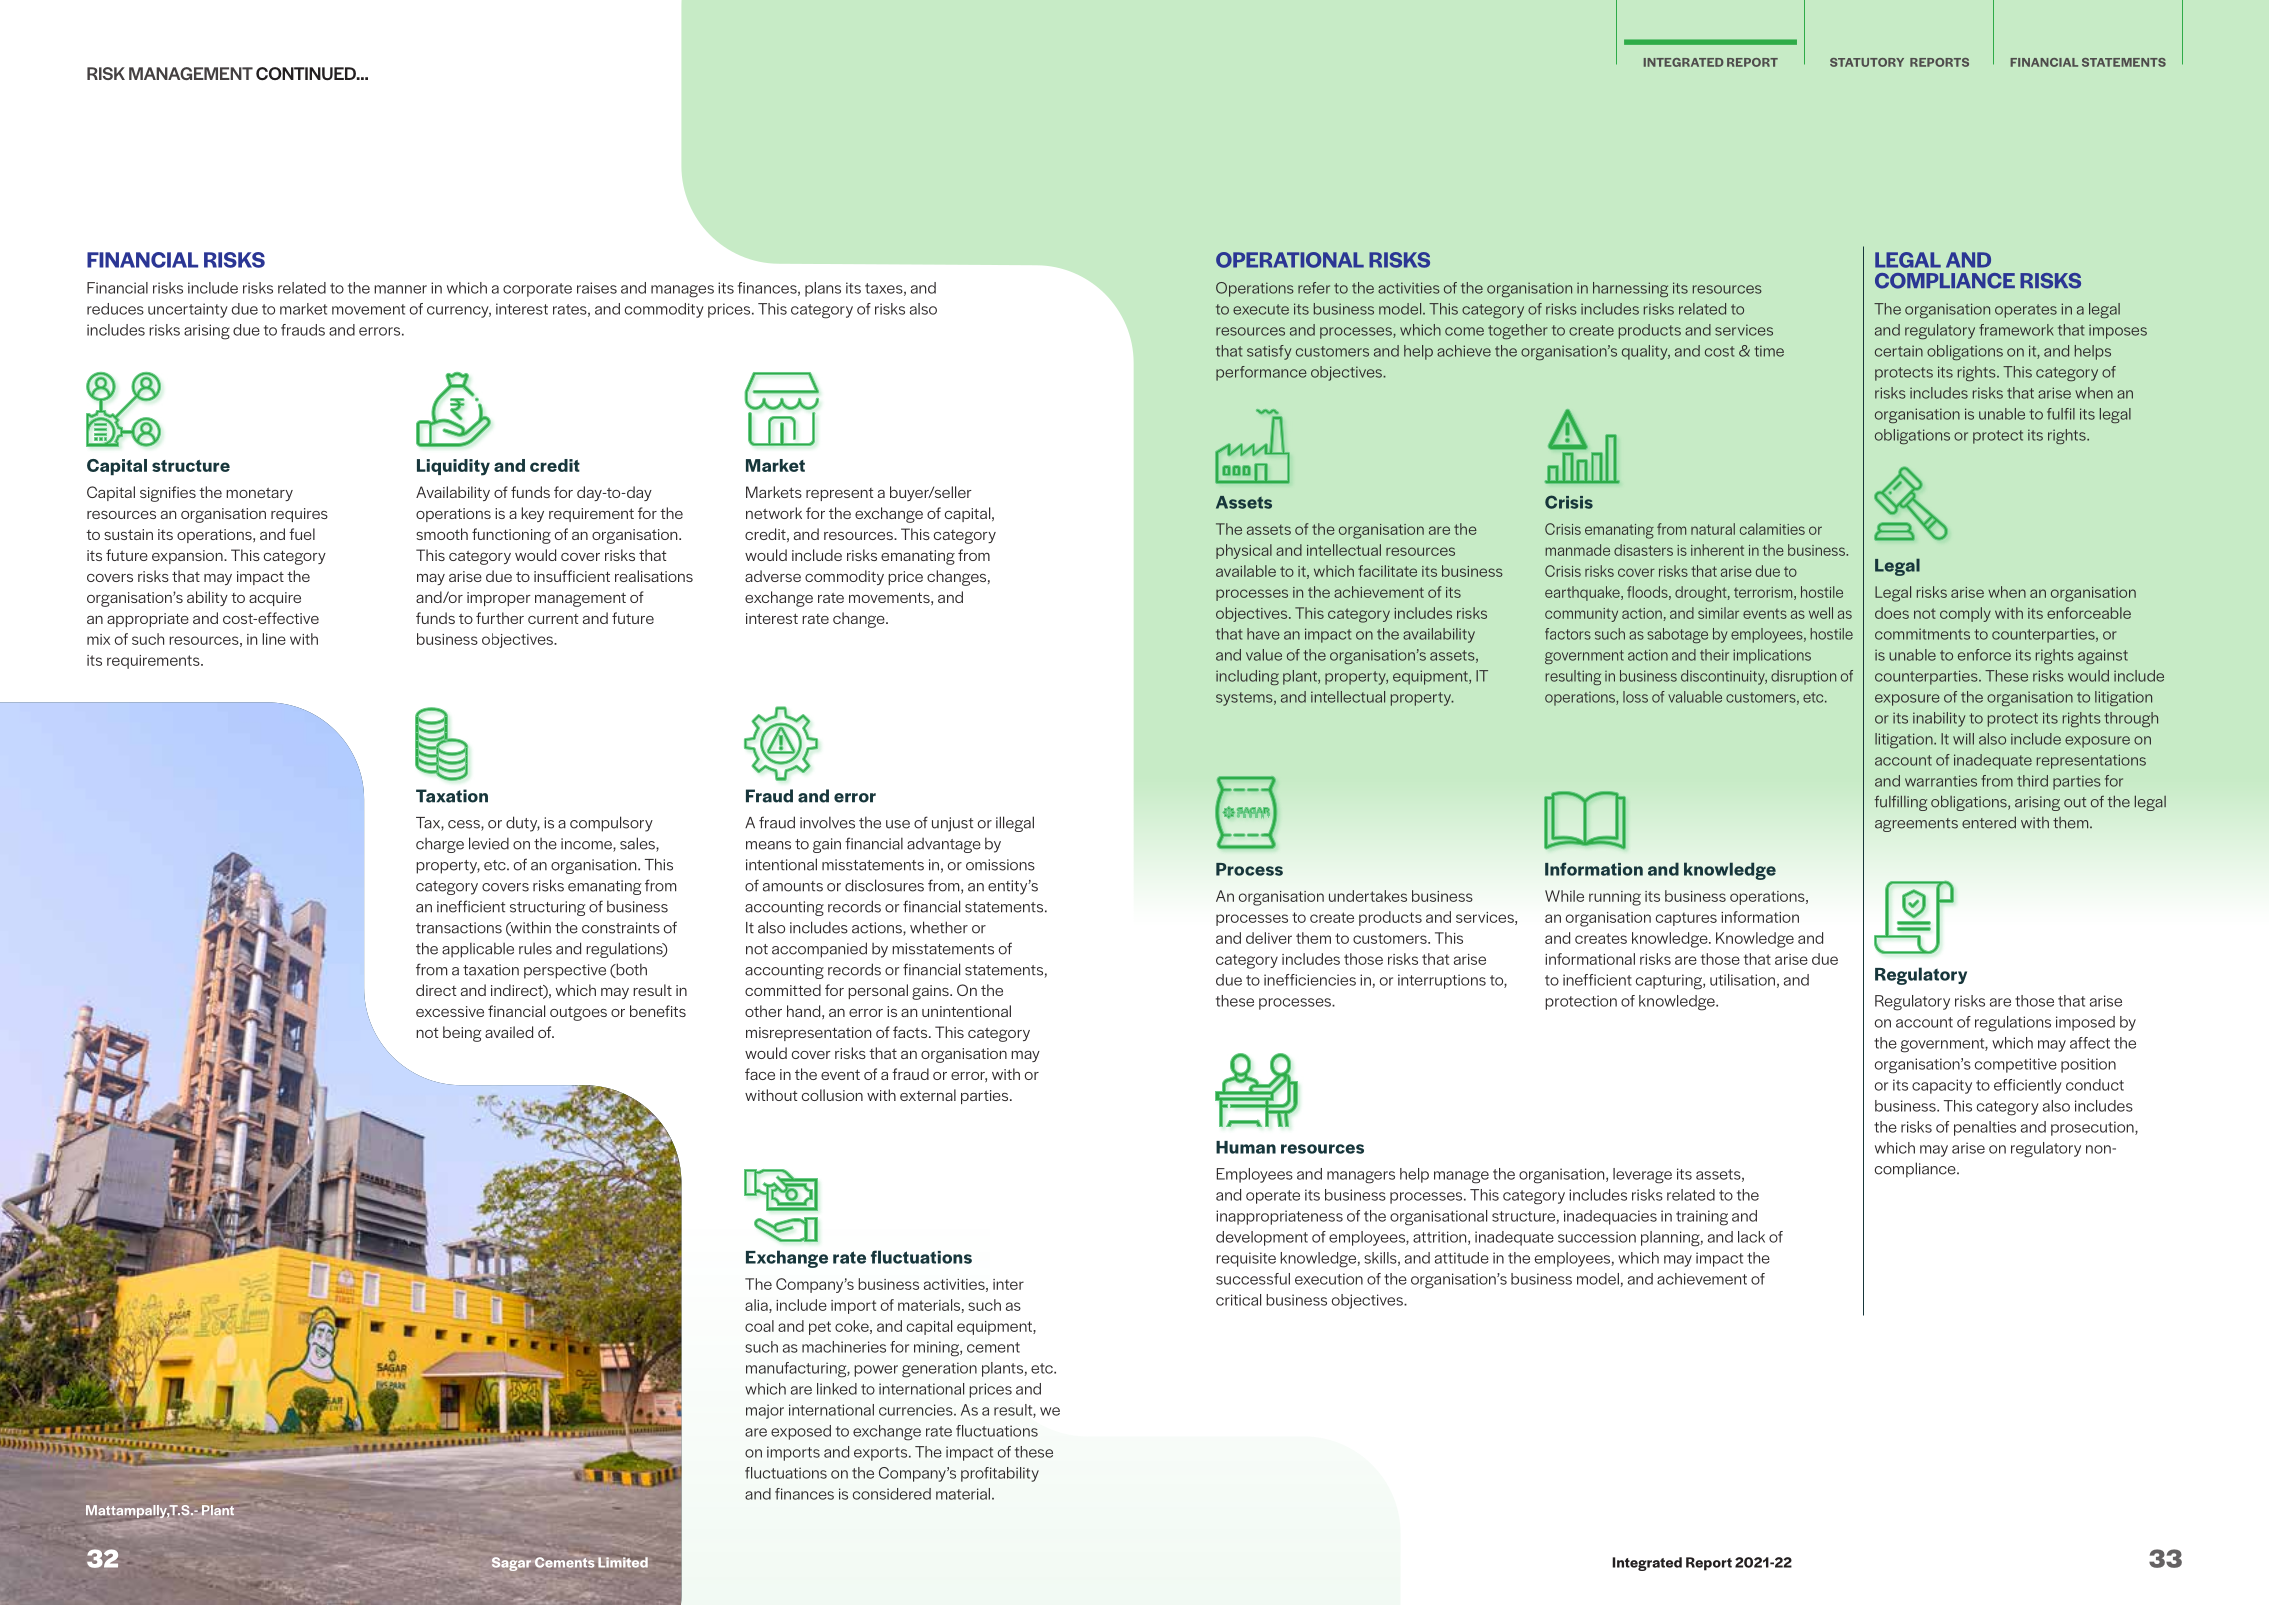 The height and width of the screenshot is (1605, 2269). I want to click on development, so click(1262, 1238).
